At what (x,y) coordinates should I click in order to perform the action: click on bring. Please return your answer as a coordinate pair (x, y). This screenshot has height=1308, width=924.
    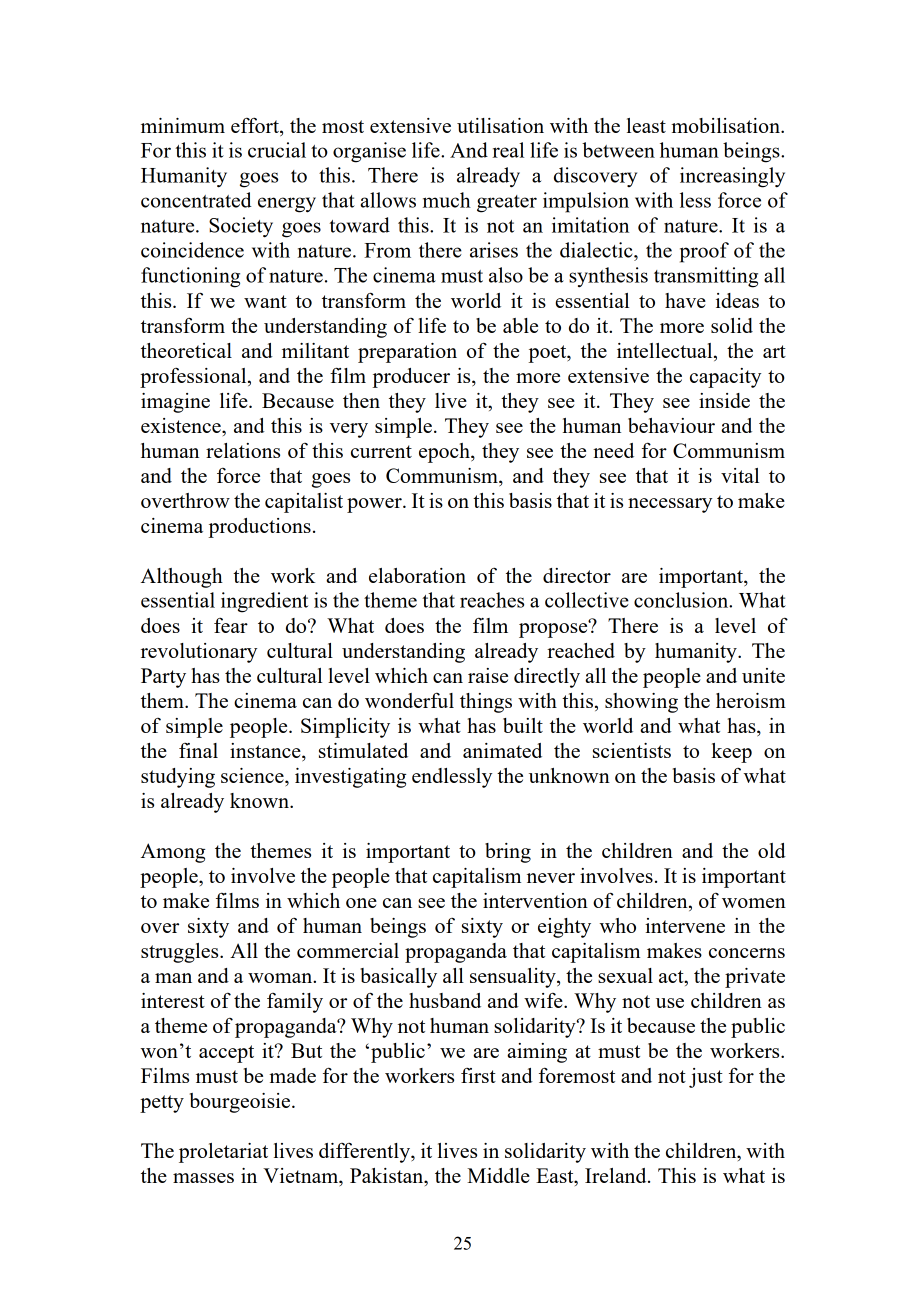
    Looking at the image, I should click on (508, 853).
